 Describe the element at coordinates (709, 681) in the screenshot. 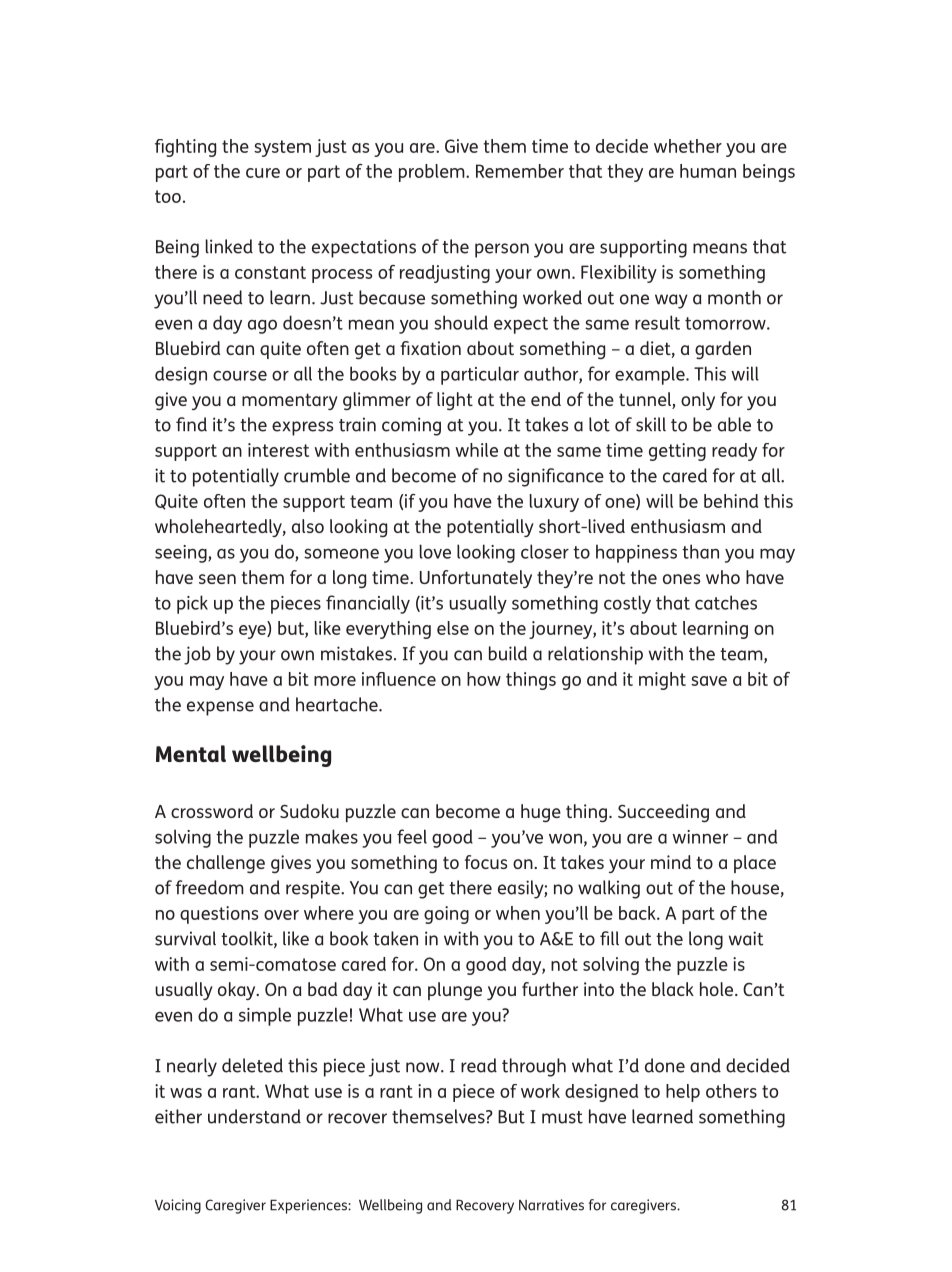

I see `save` at that location.
